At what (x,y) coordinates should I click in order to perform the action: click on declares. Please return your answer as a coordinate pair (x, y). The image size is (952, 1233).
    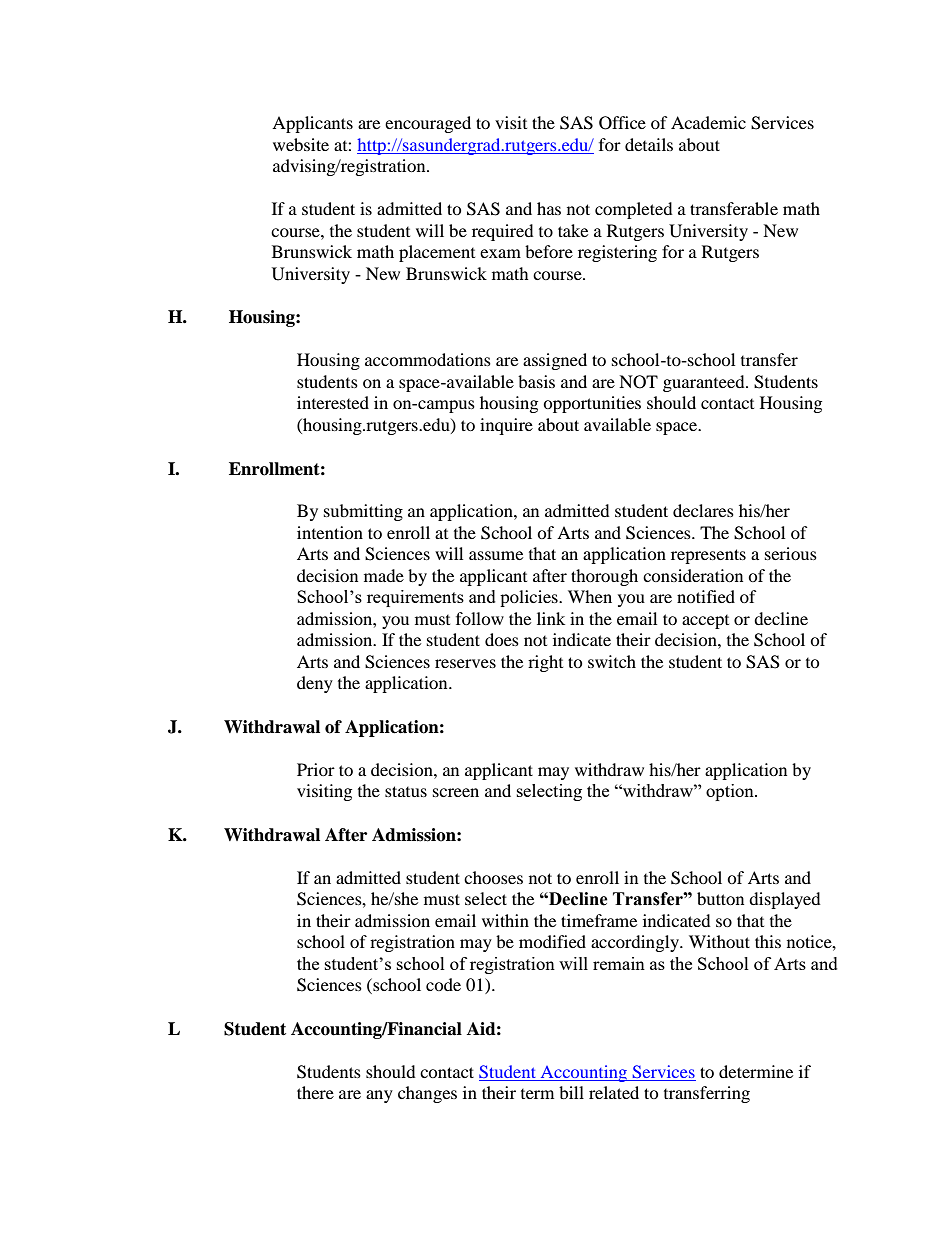
    Looking at the image, I should click on (703, 510).
